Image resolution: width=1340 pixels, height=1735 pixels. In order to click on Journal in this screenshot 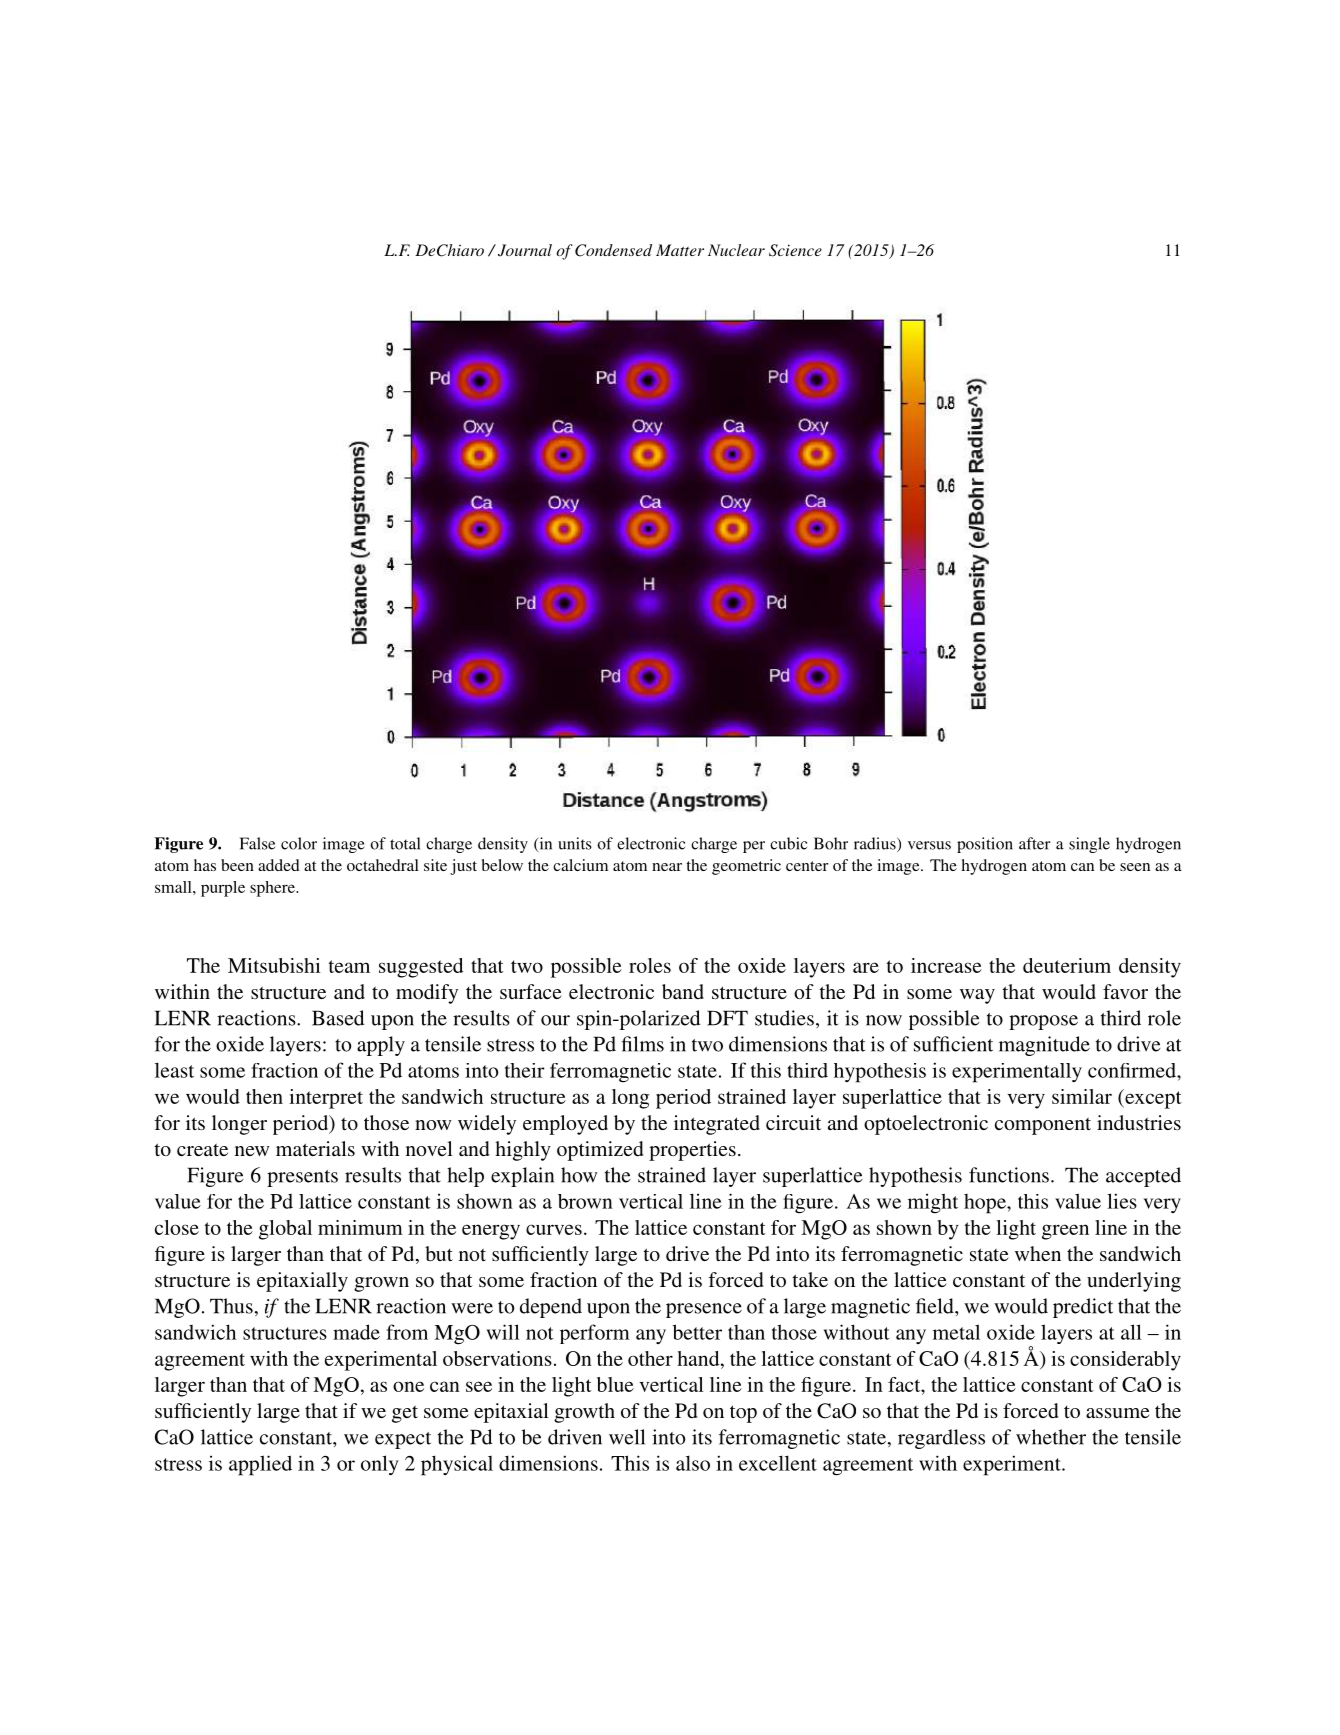, I will do `click(525, 250)`.
